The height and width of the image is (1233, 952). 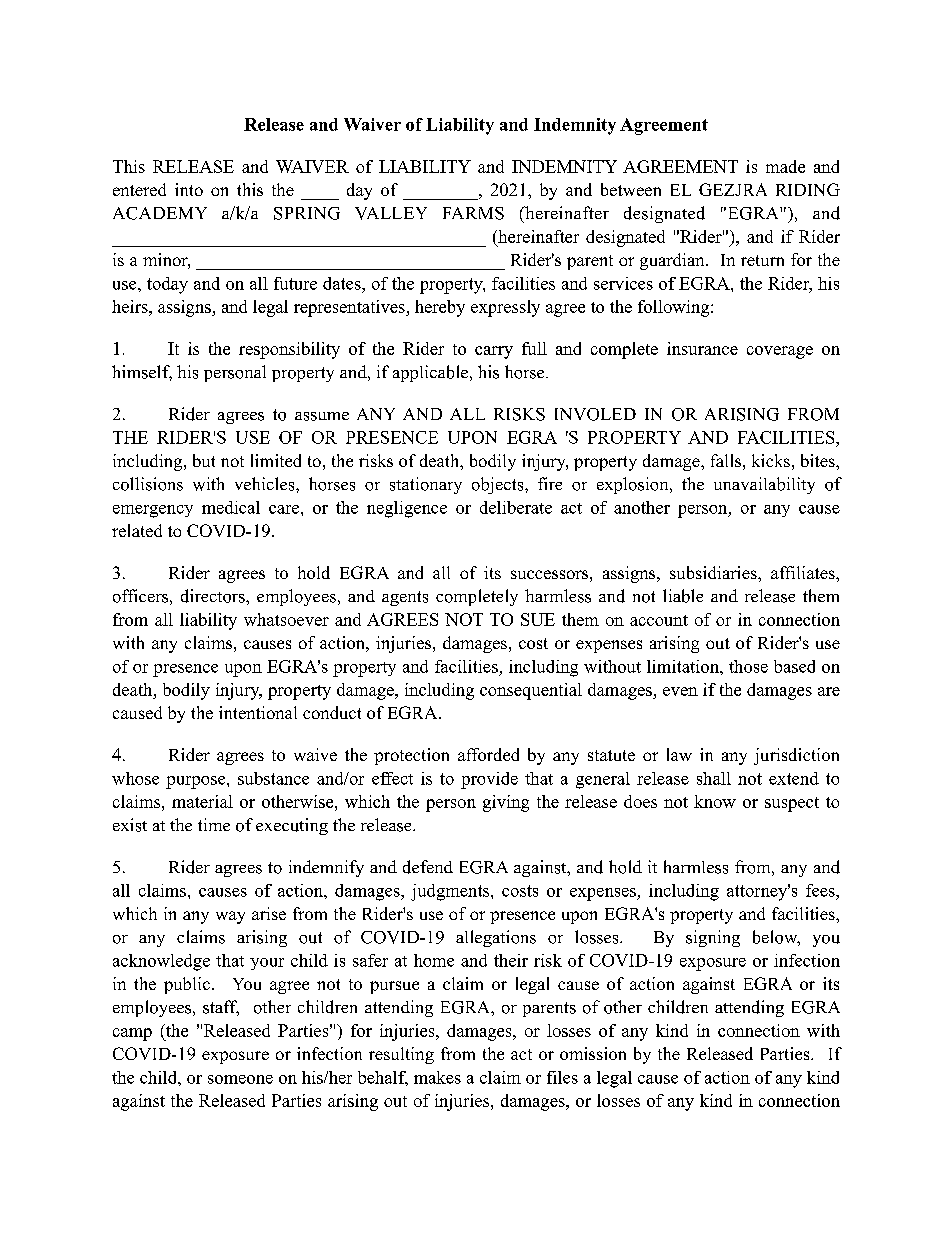 What do you see at coordinates (240, 1079) in the image?
I see `someone` at bounding box center [240, 1079].
